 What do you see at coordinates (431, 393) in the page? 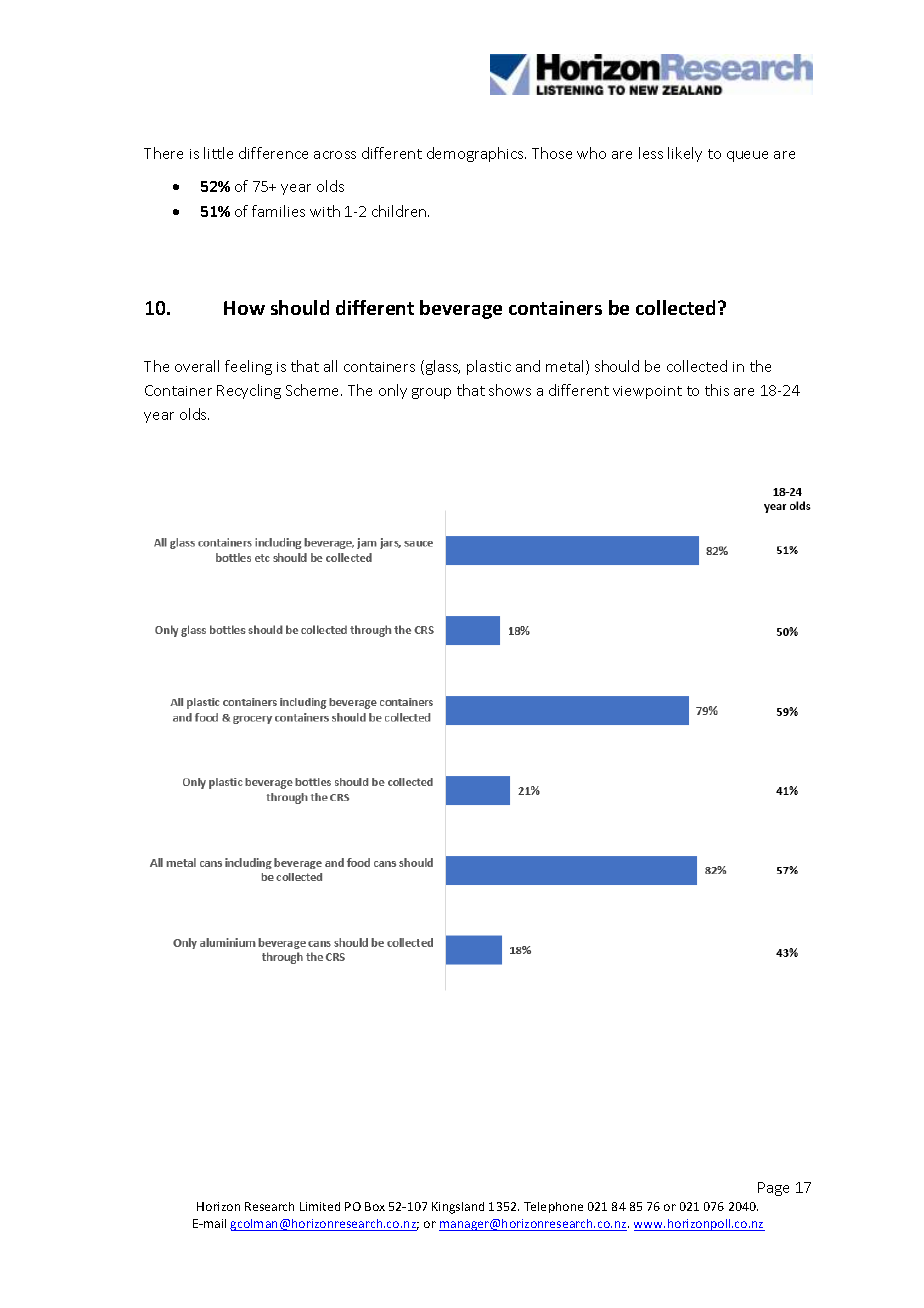
I see `group` at bounding box center [431, 393].
